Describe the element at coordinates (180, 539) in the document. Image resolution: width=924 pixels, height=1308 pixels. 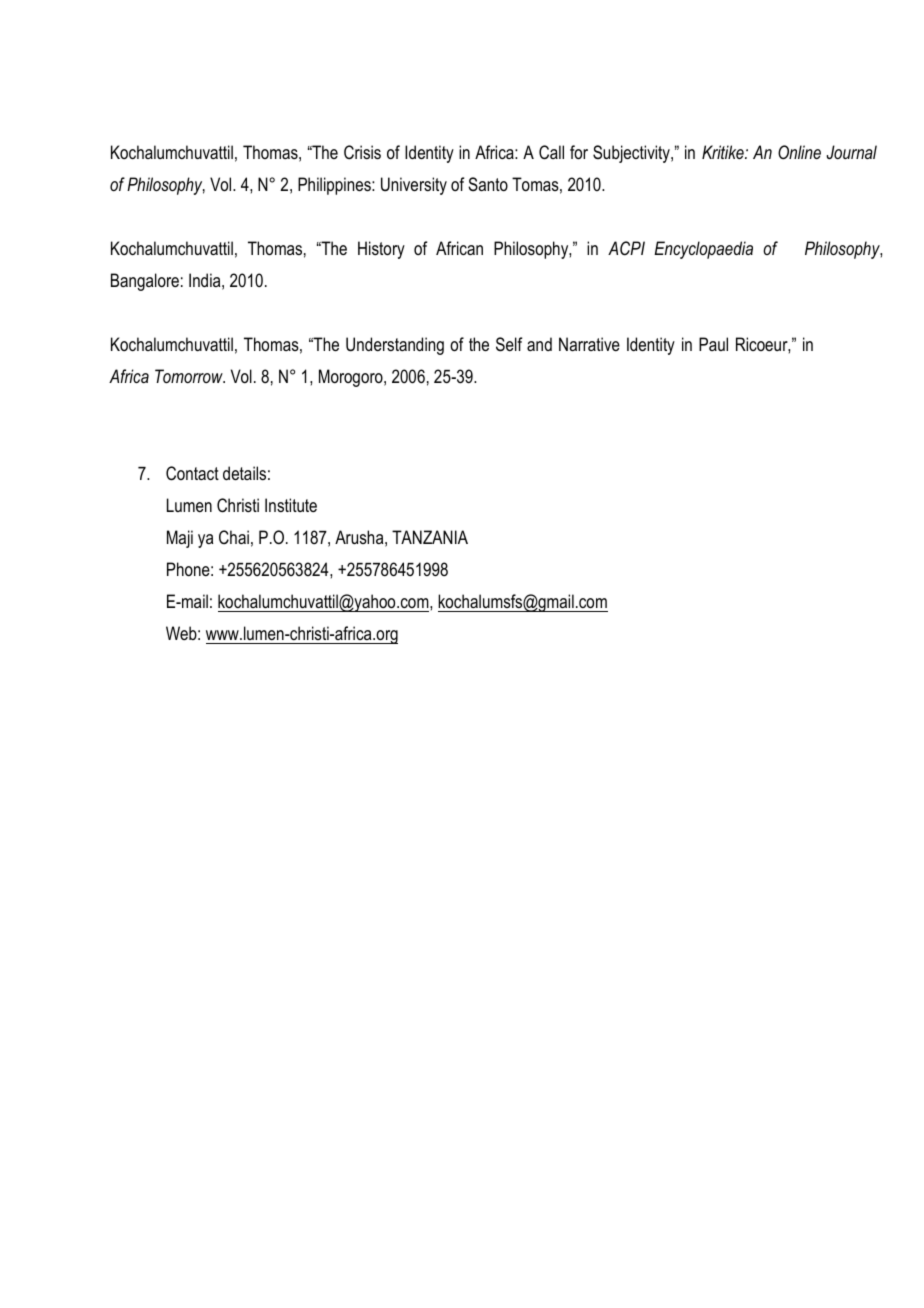
I see `Maji` at that location.
